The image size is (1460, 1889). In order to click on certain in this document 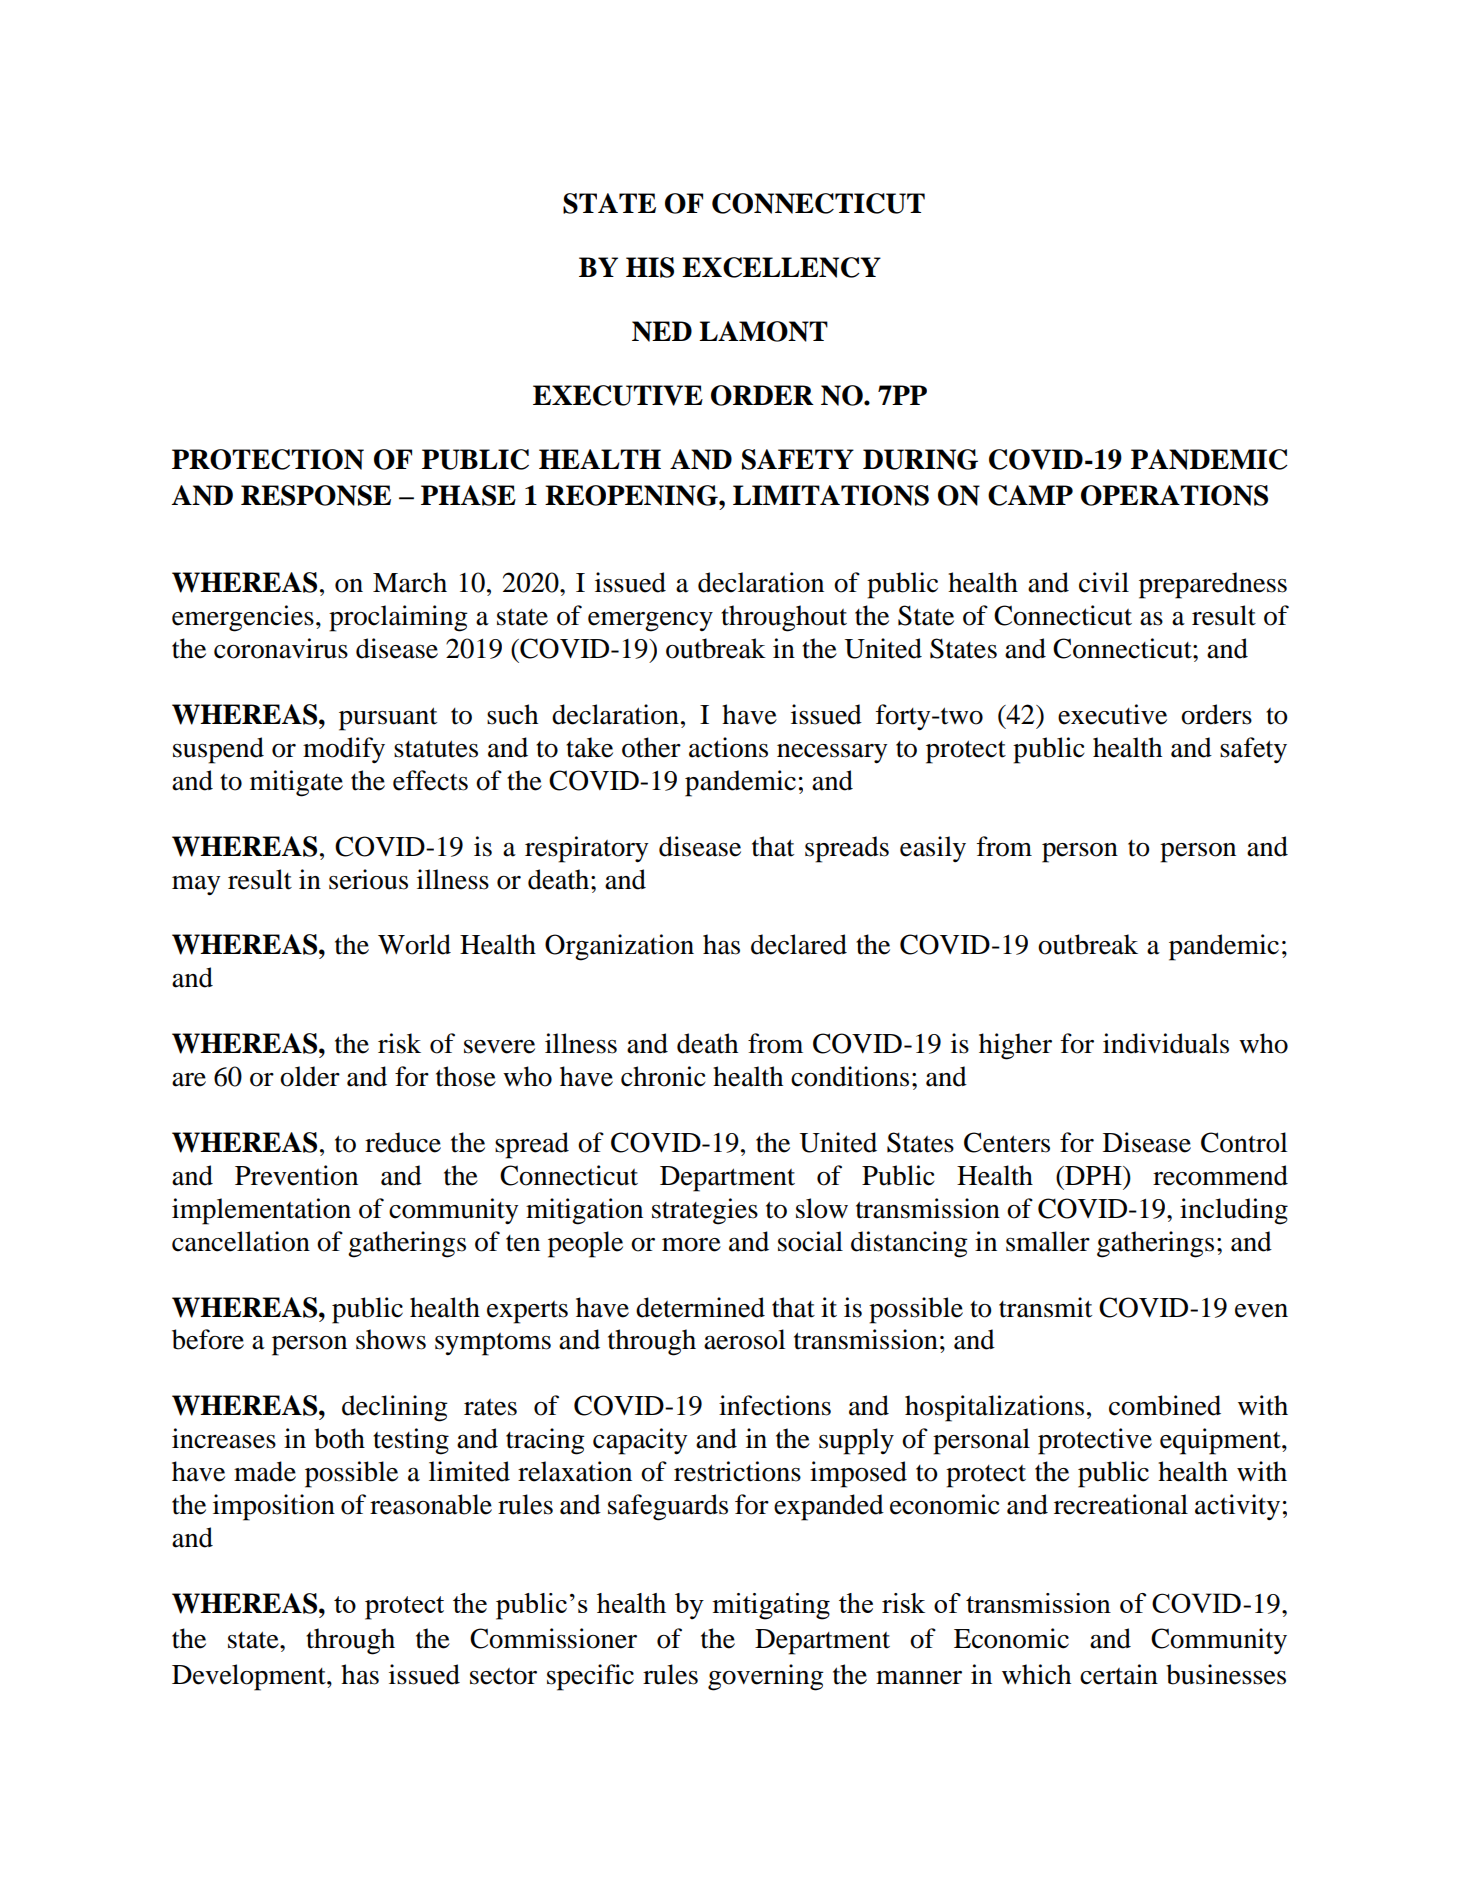, I will do `click(1119, 1674)`.
